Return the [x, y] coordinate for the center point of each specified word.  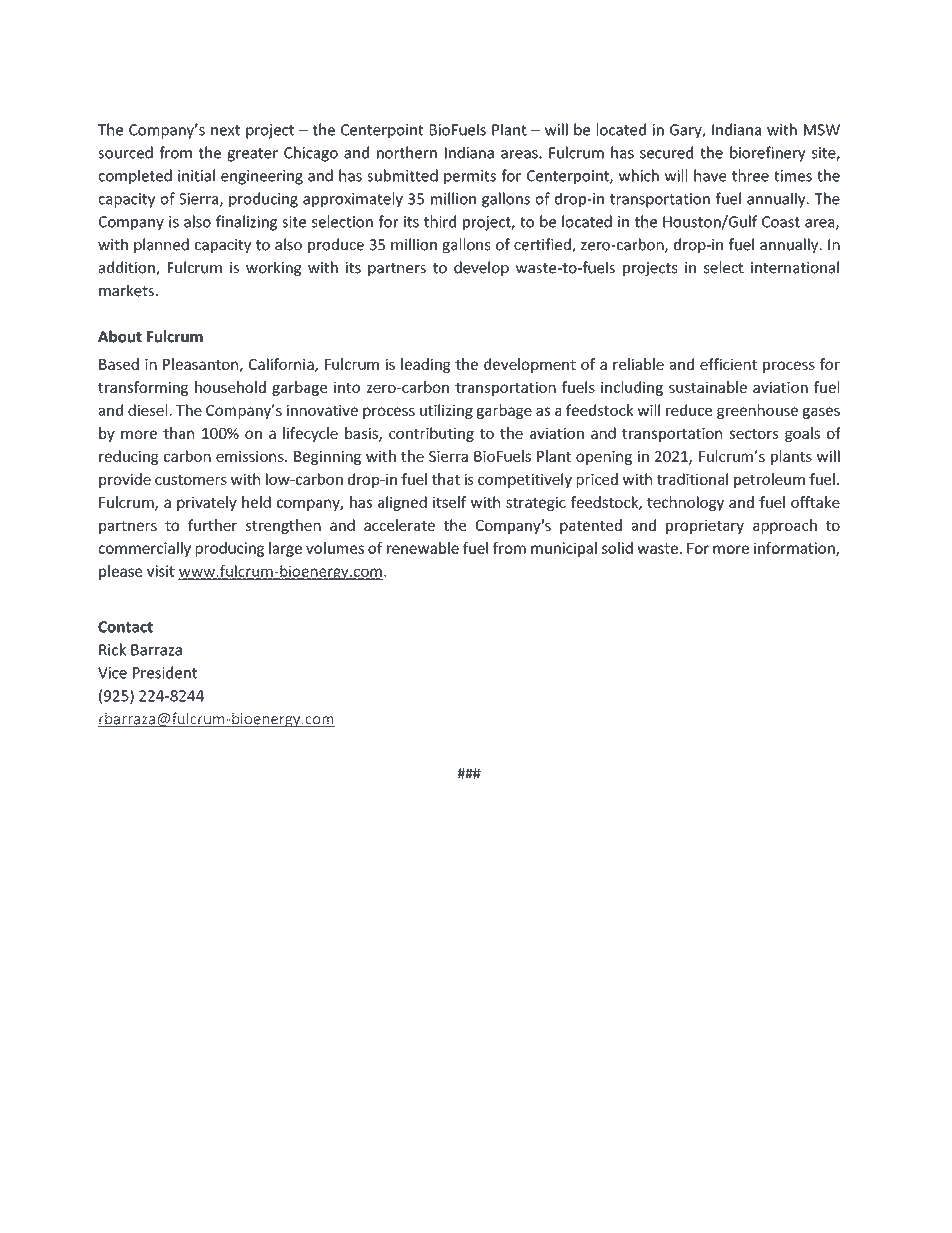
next [225, 130]
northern [407, 152]
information [795, 549]
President [165, 672]
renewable [423, 548]
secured [666, 152]
